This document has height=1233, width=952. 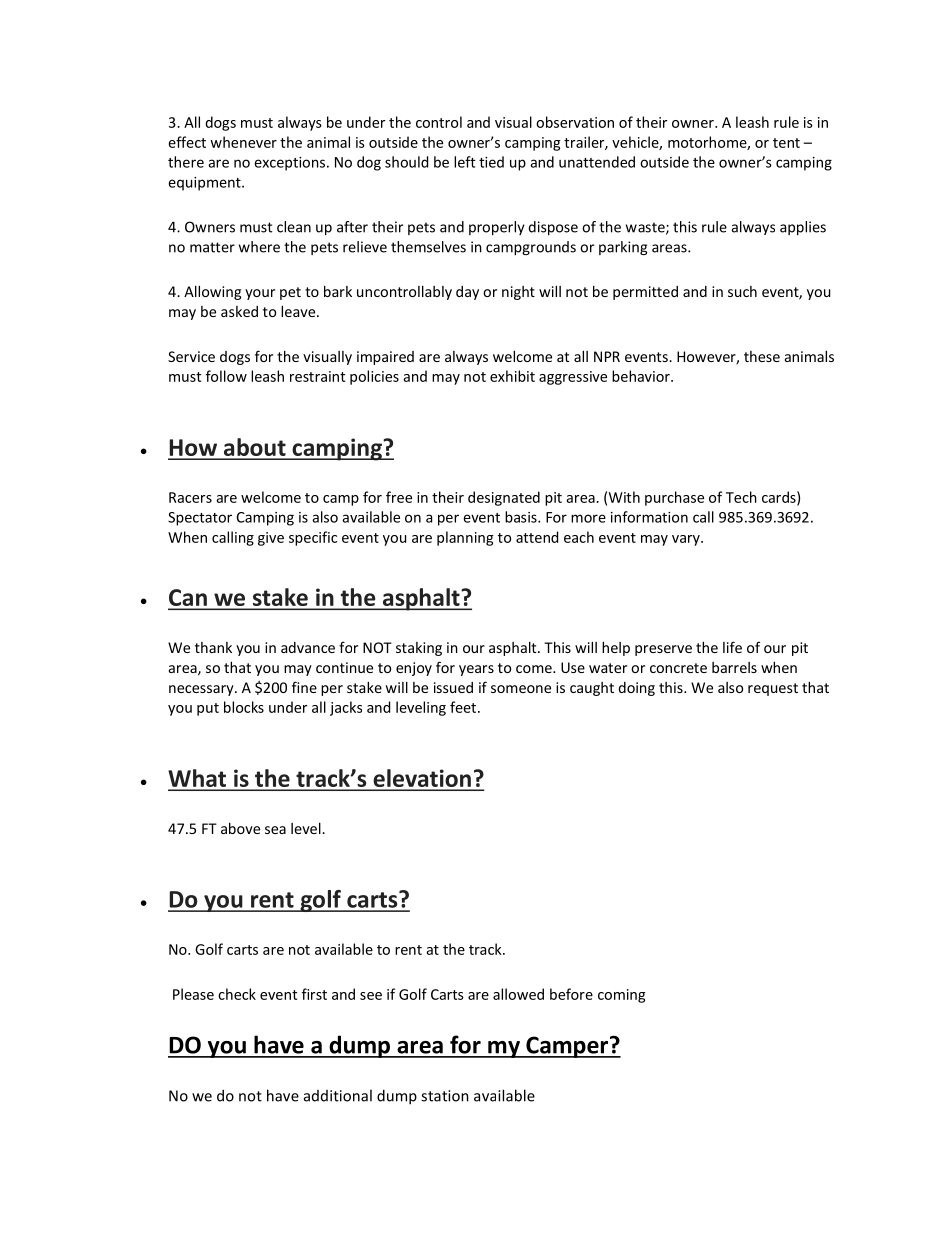 I want to click on feet, so click(x=464, y=707).
